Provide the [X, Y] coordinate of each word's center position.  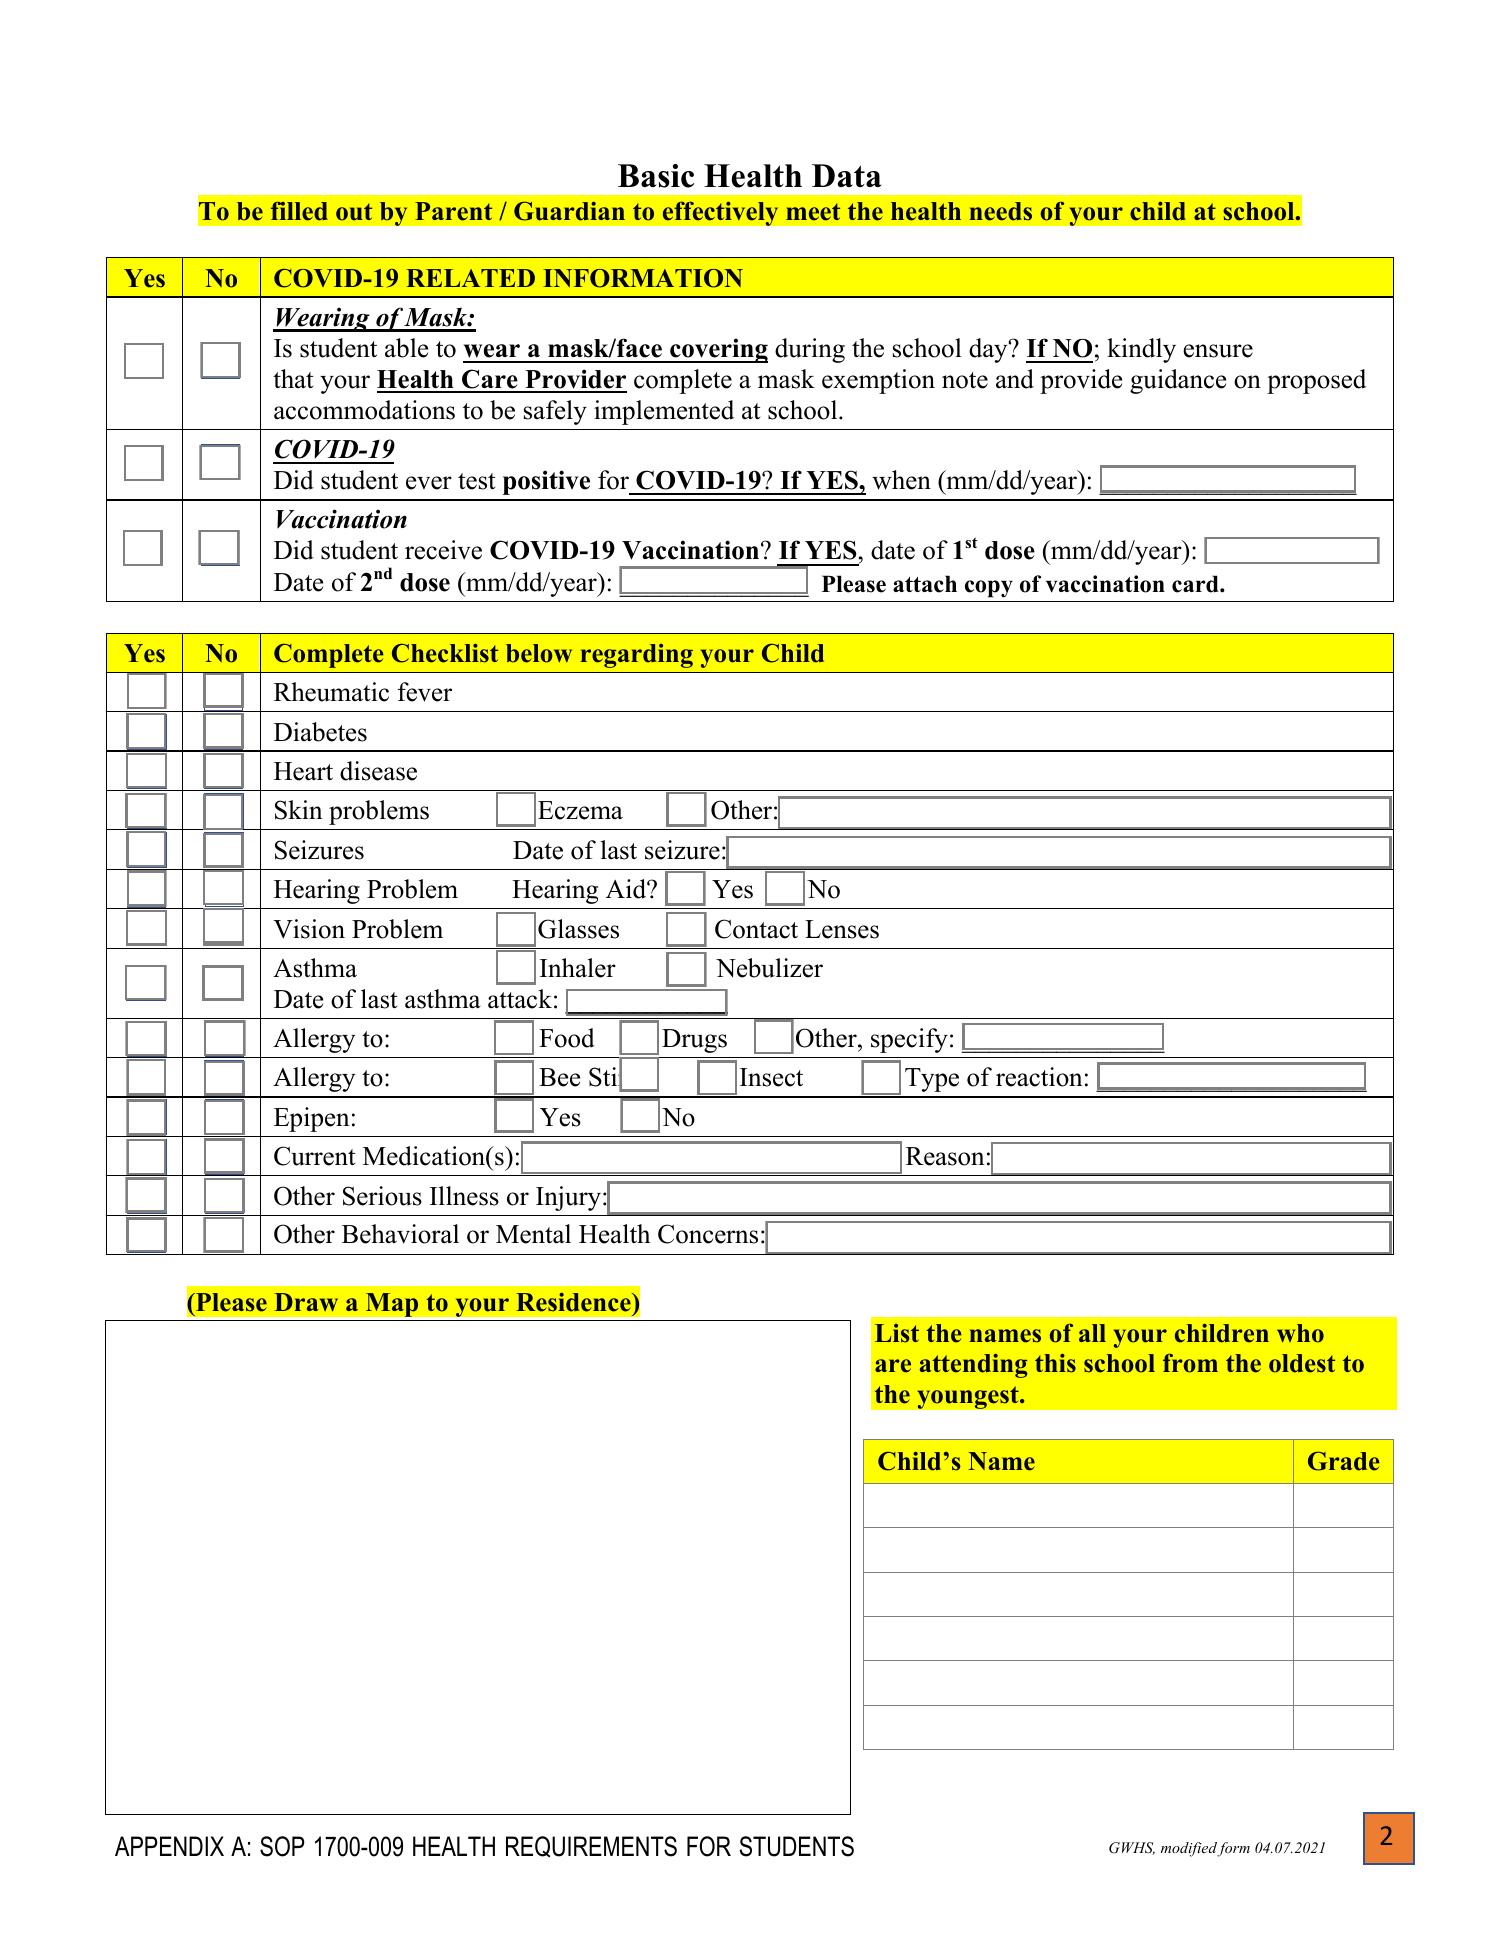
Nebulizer [769, 968]
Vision [309, 929]
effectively [720, 213]
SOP [282, 1846]
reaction [1039, 1077]
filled [299, 211]
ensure [1218, 351]
